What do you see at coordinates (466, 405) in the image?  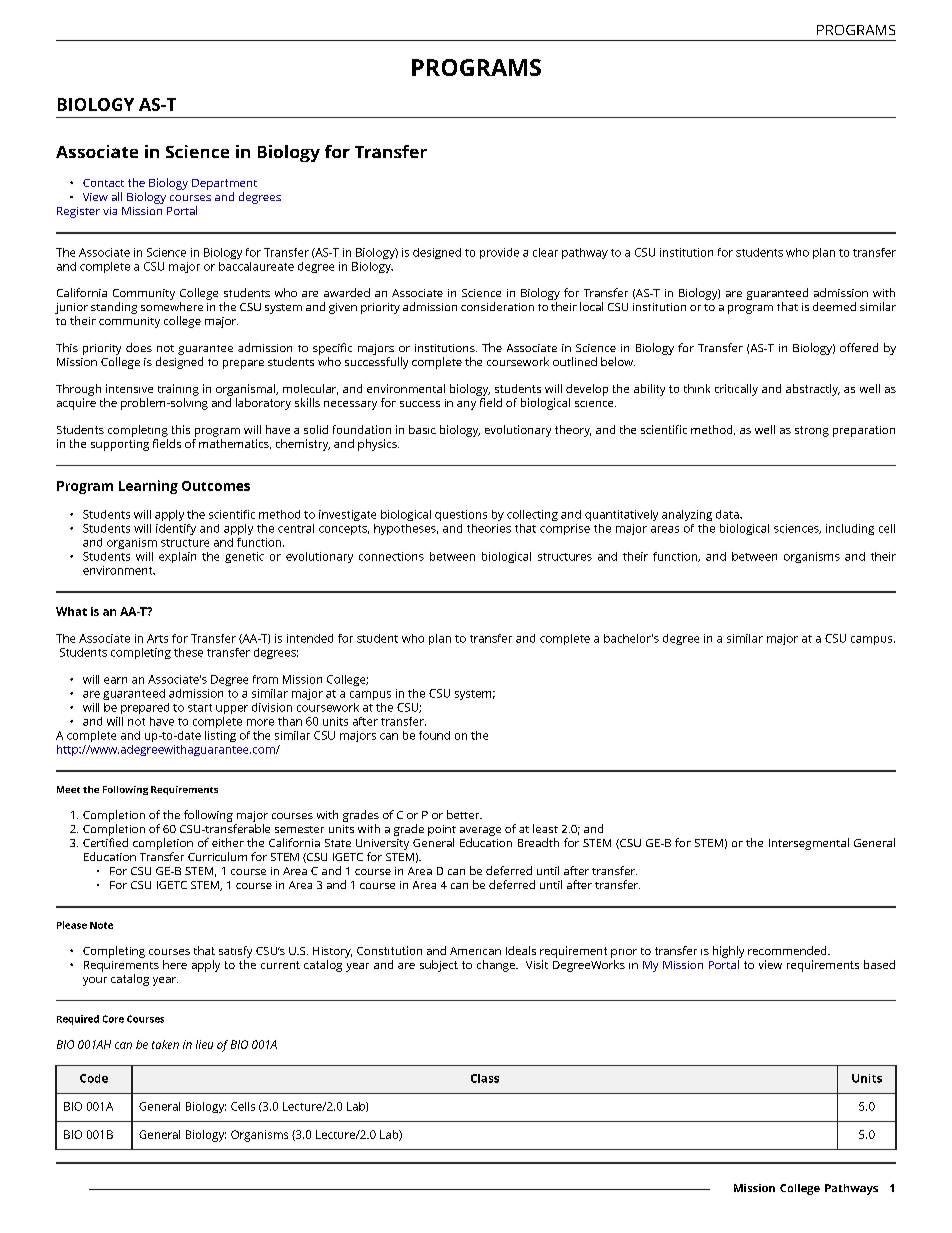 I see `any` at bounding box center [466, 405].
